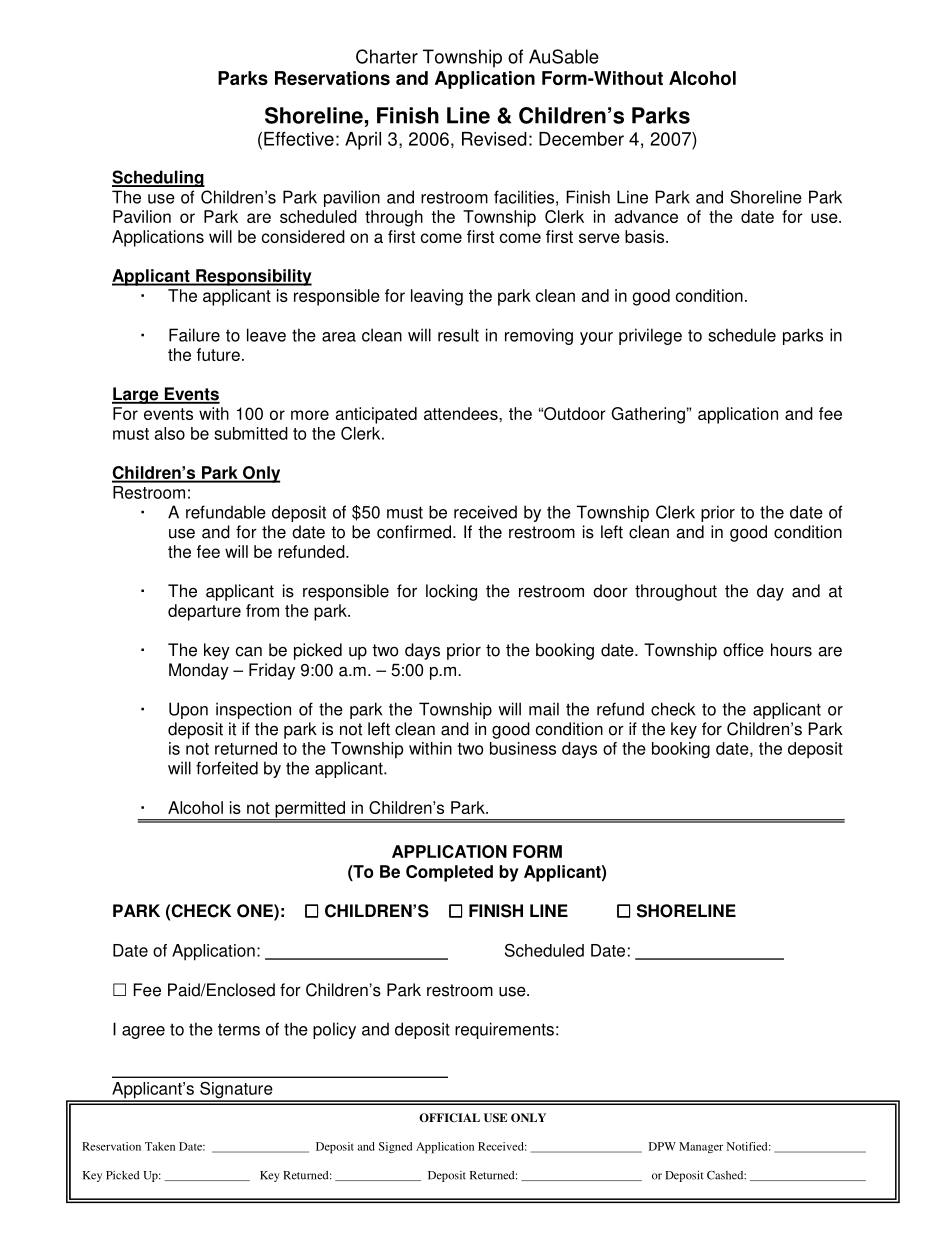 Image resolution: width=952 pixels, height=1233 pixels. What do you see at coordinates (449, 1117) in the screenshot?
I see `OFFICIAL` at bounding box center [449, 1117].
